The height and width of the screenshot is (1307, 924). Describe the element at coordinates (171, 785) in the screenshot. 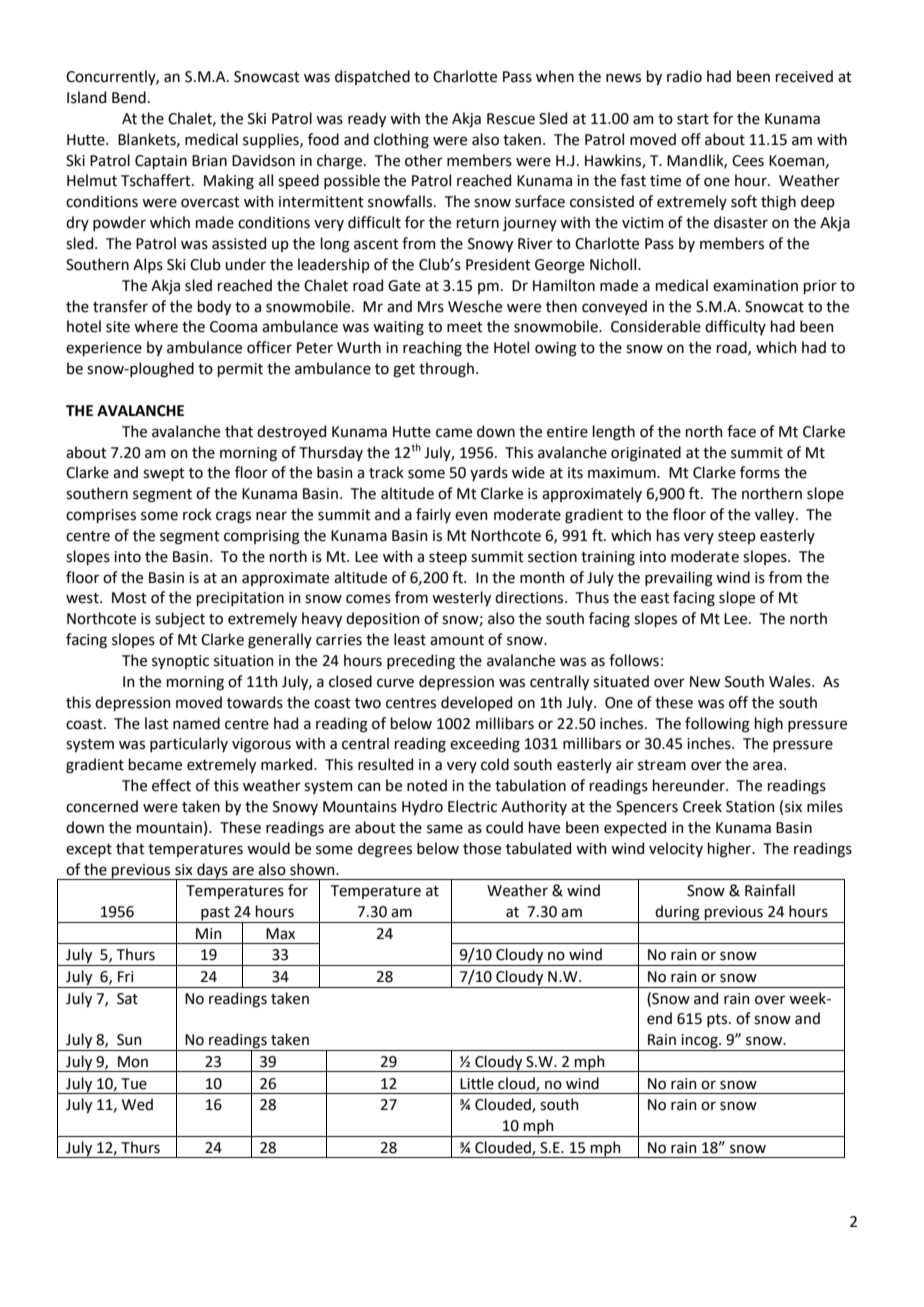

I see `effect` at that location.
